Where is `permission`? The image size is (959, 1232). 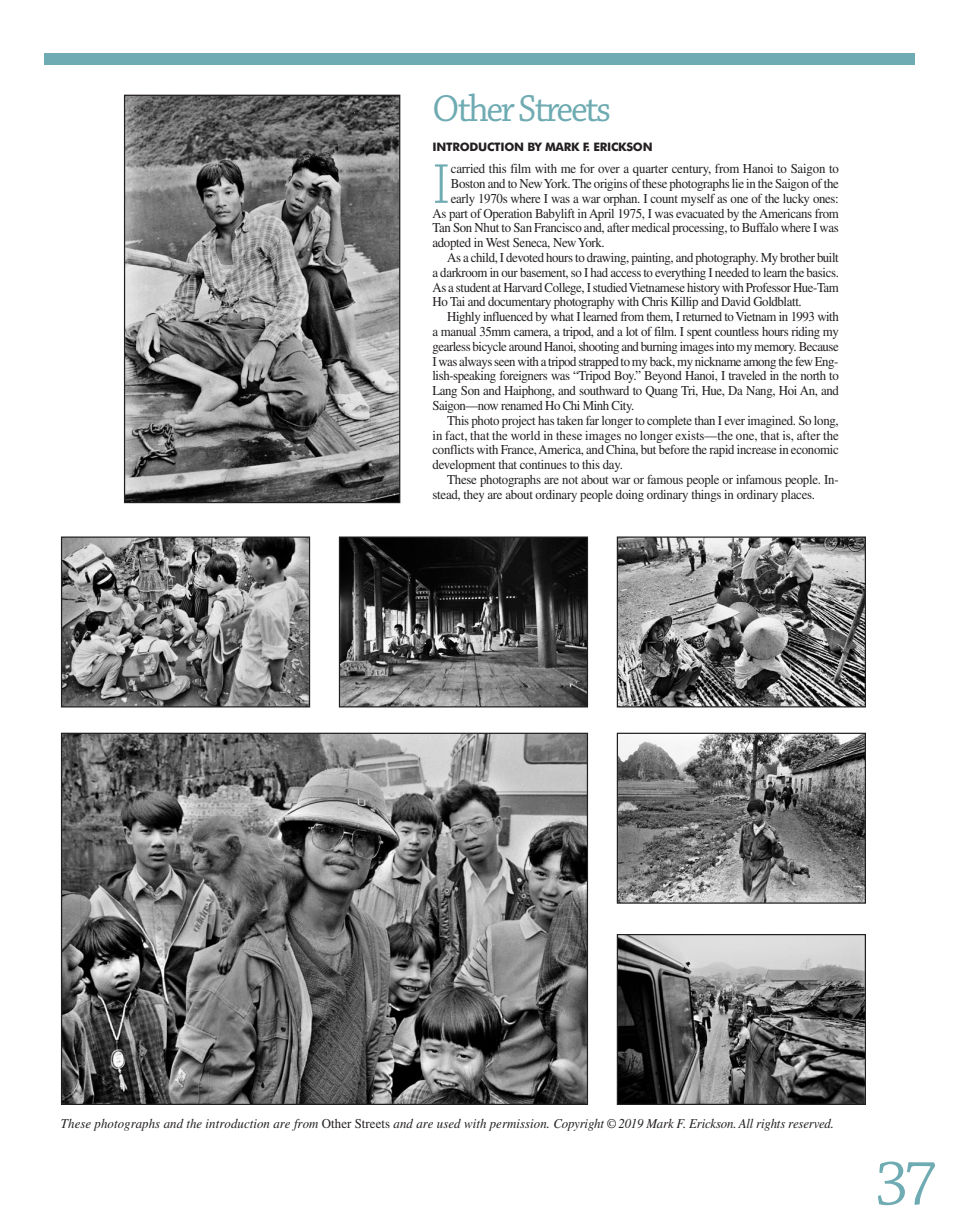 permission is located at coordinates (519, 1125).
